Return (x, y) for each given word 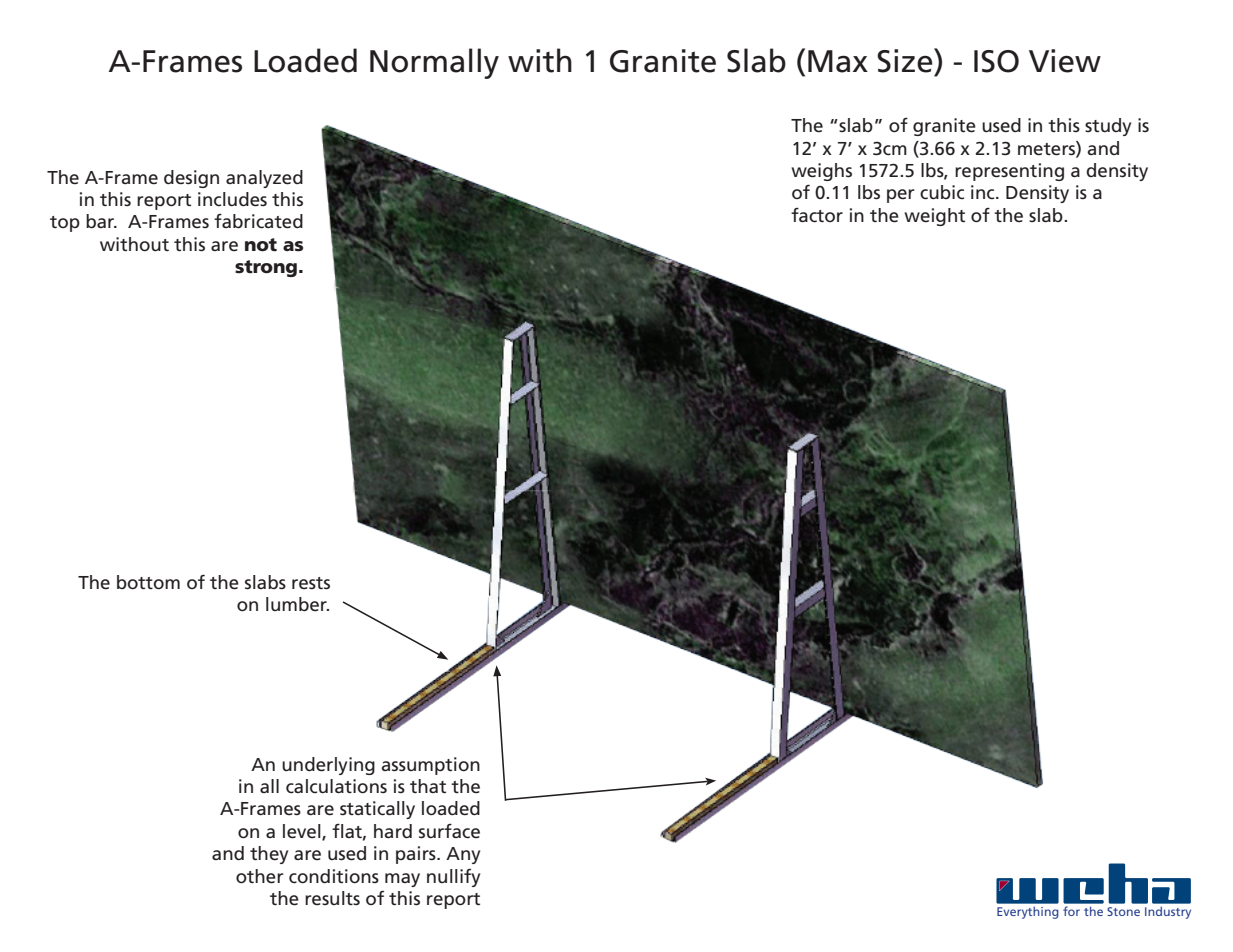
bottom (148, 582)
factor (817, 215)
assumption (430, 766)
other (260, 876)
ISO (996, 61)
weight (934, 217)
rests (311, 583)
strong (266, 268)
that (428, 786)
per (901, 196)
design (191, 179)
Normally (434, 63)
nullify (453, 878)
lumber (297, 604)
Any (463, 855)
